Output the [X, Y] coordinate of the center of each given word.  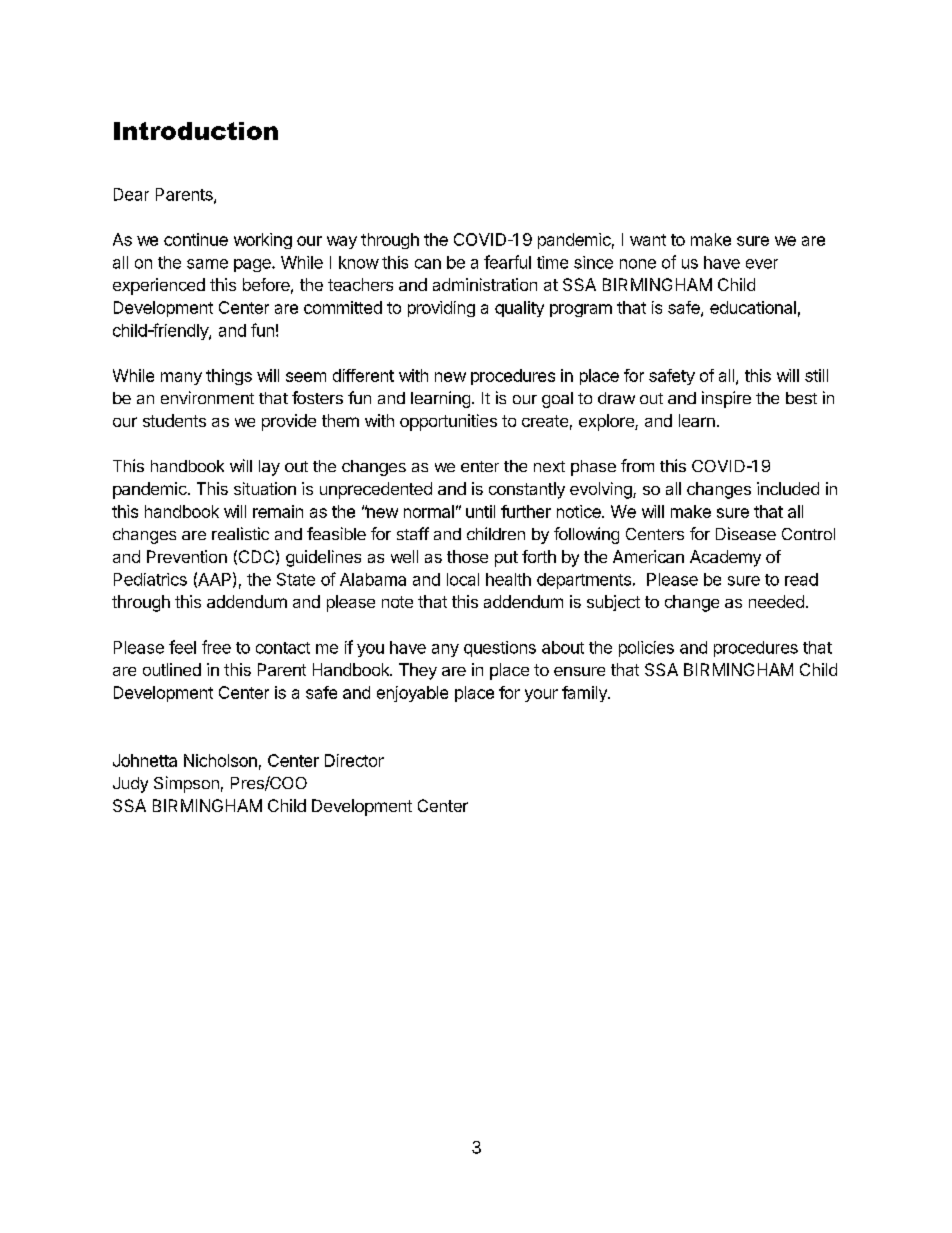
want [648, 240]
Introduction [196, 131]
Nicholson [220, 760]
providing [441, 309]
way [342, 242]
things [229, 377]
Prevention [187, 556]
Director [354, 760]
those [467, 556]
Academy [725, 558]
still [816, 375]
